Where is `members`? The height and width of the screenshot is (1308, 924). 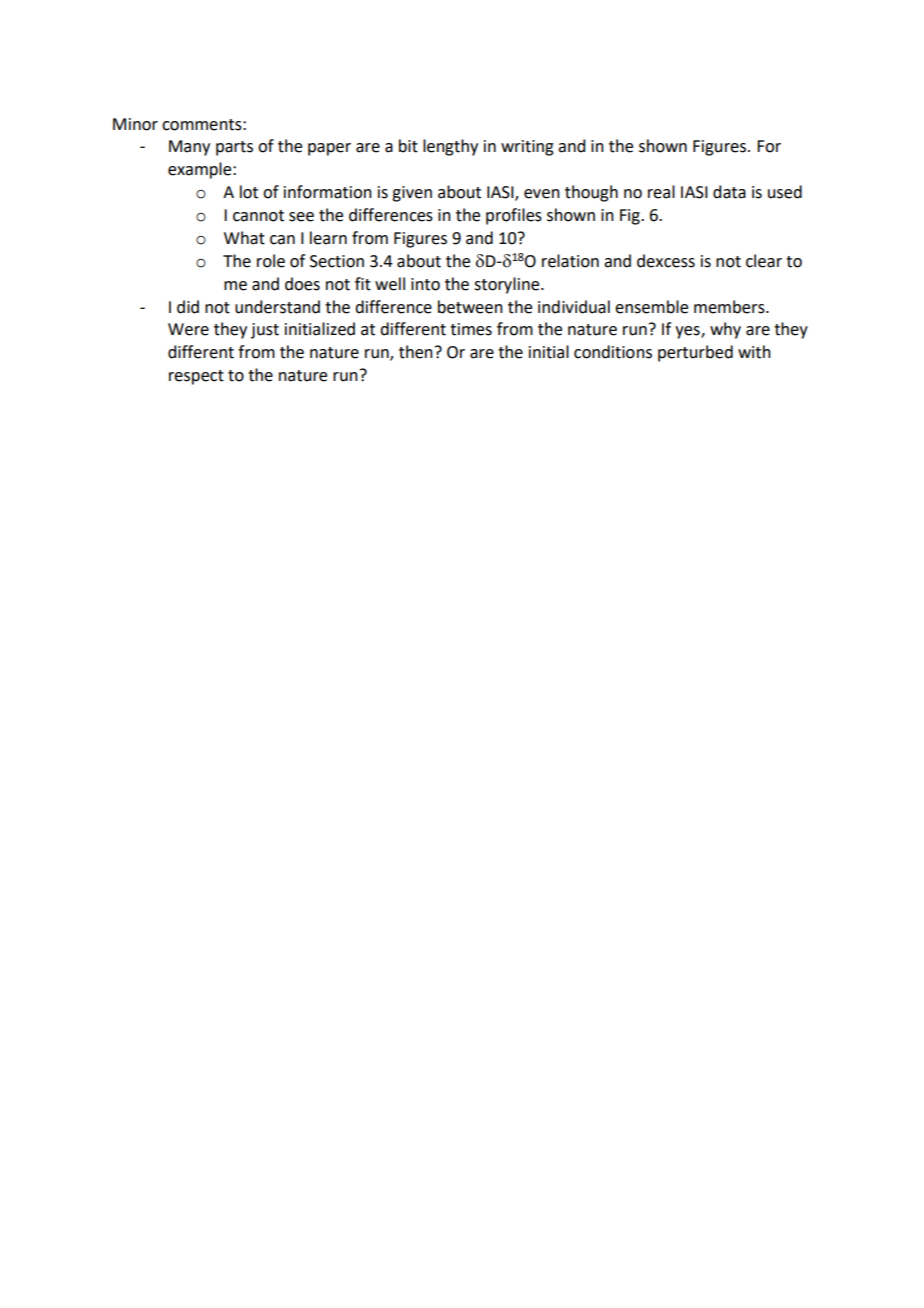
members is located at coordinates (730, 307).
